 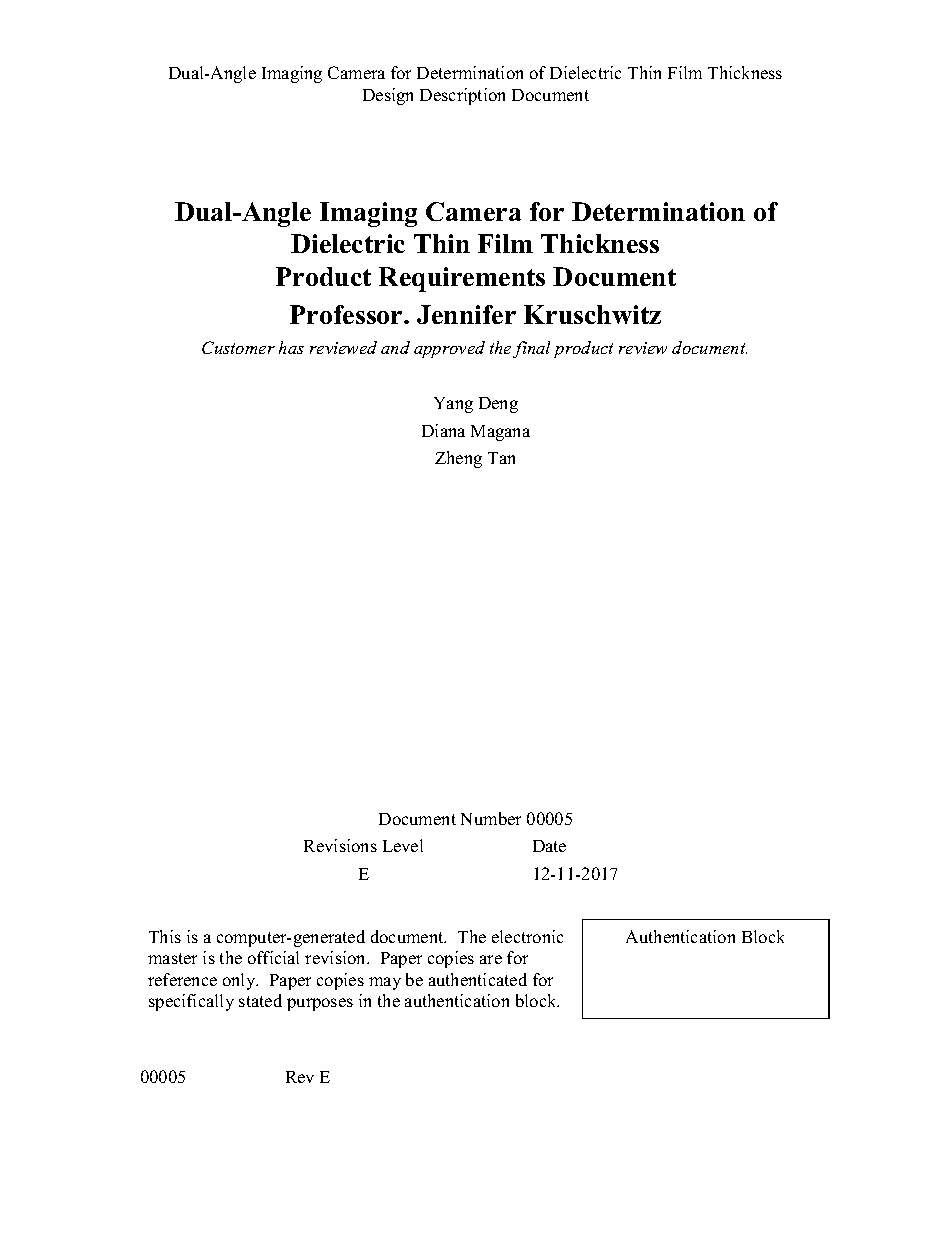 What do you see at coordinates (238, 347) in the image?
I see `Customer` at bounding box center [238, 347].
